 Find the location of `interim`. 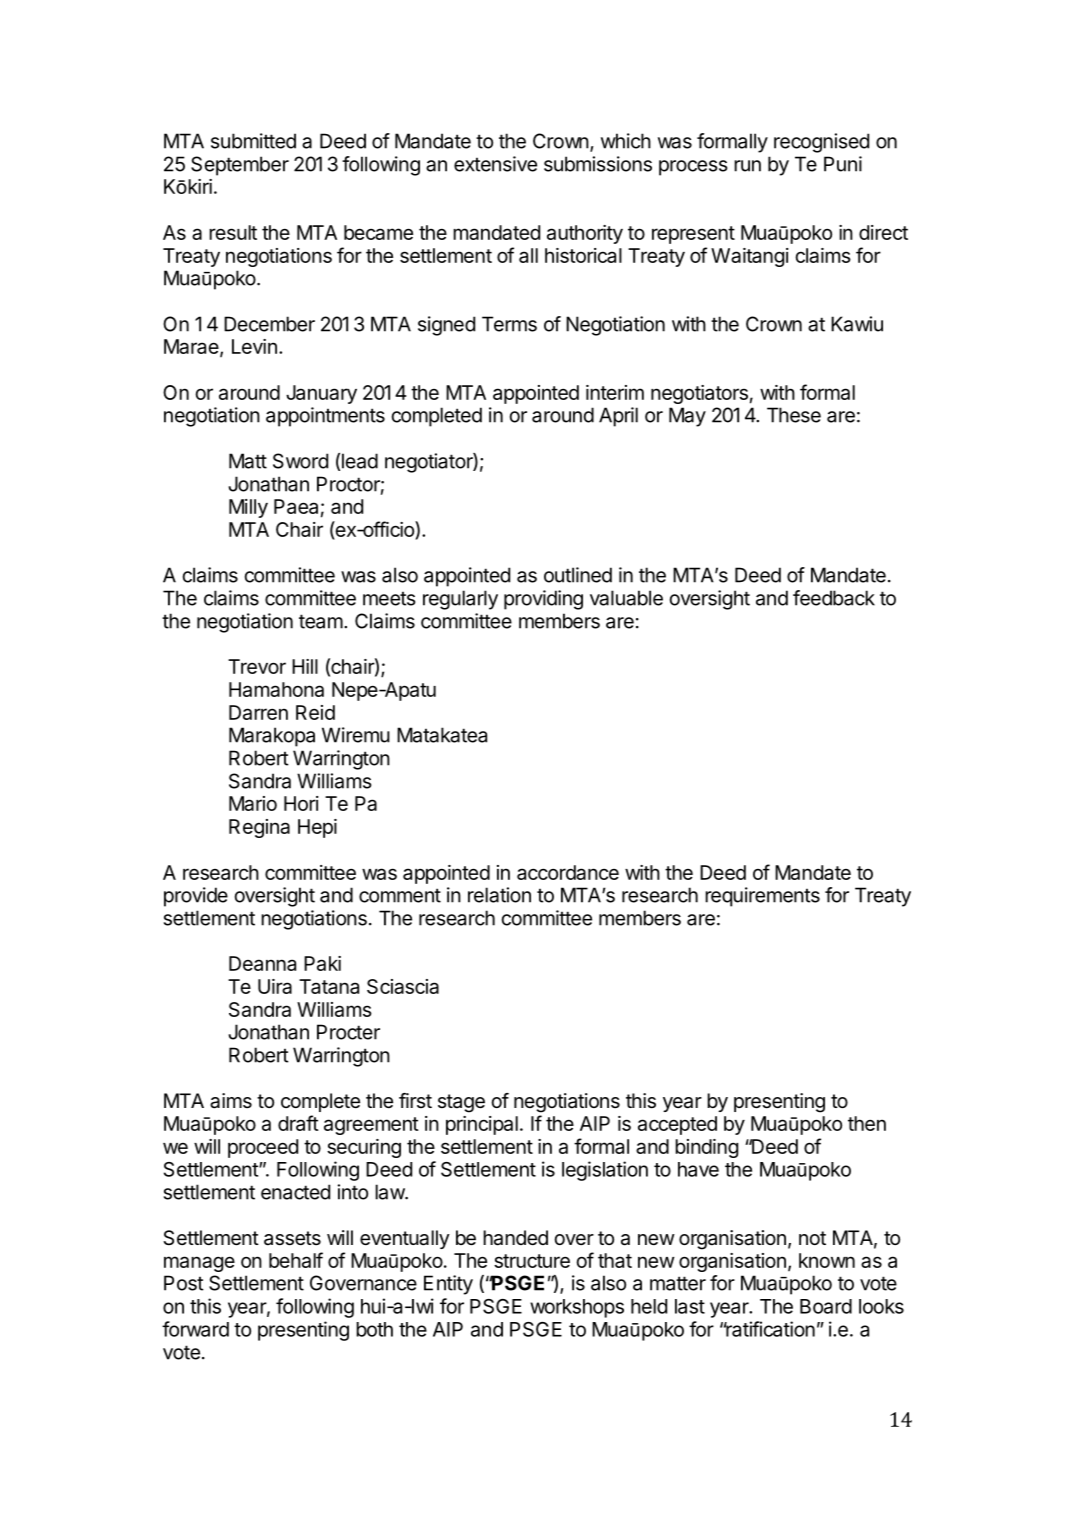

interim is located at coordinates (615, 392).
